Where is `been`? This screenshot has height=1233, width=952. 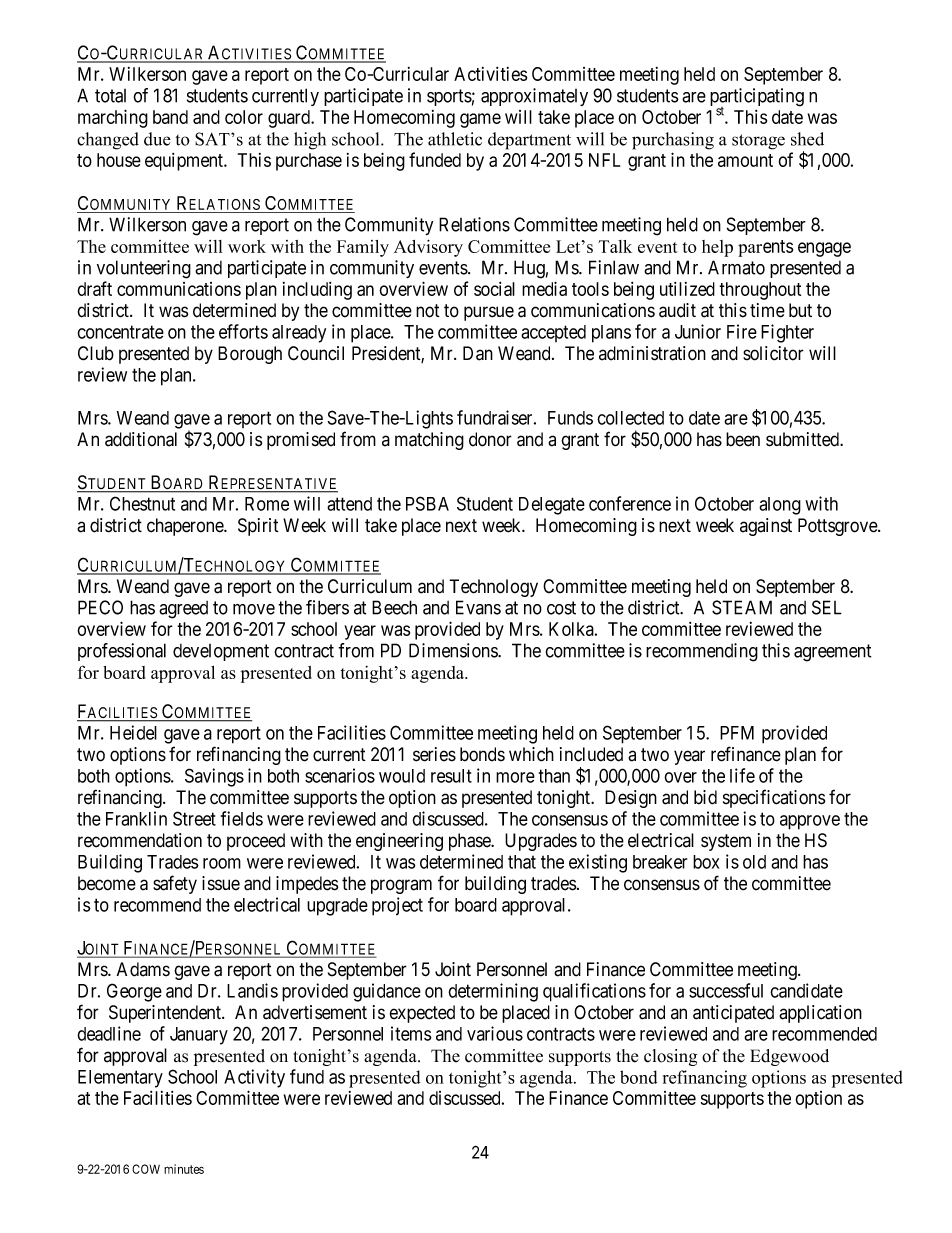
been is located at coordinates (743, 439).
